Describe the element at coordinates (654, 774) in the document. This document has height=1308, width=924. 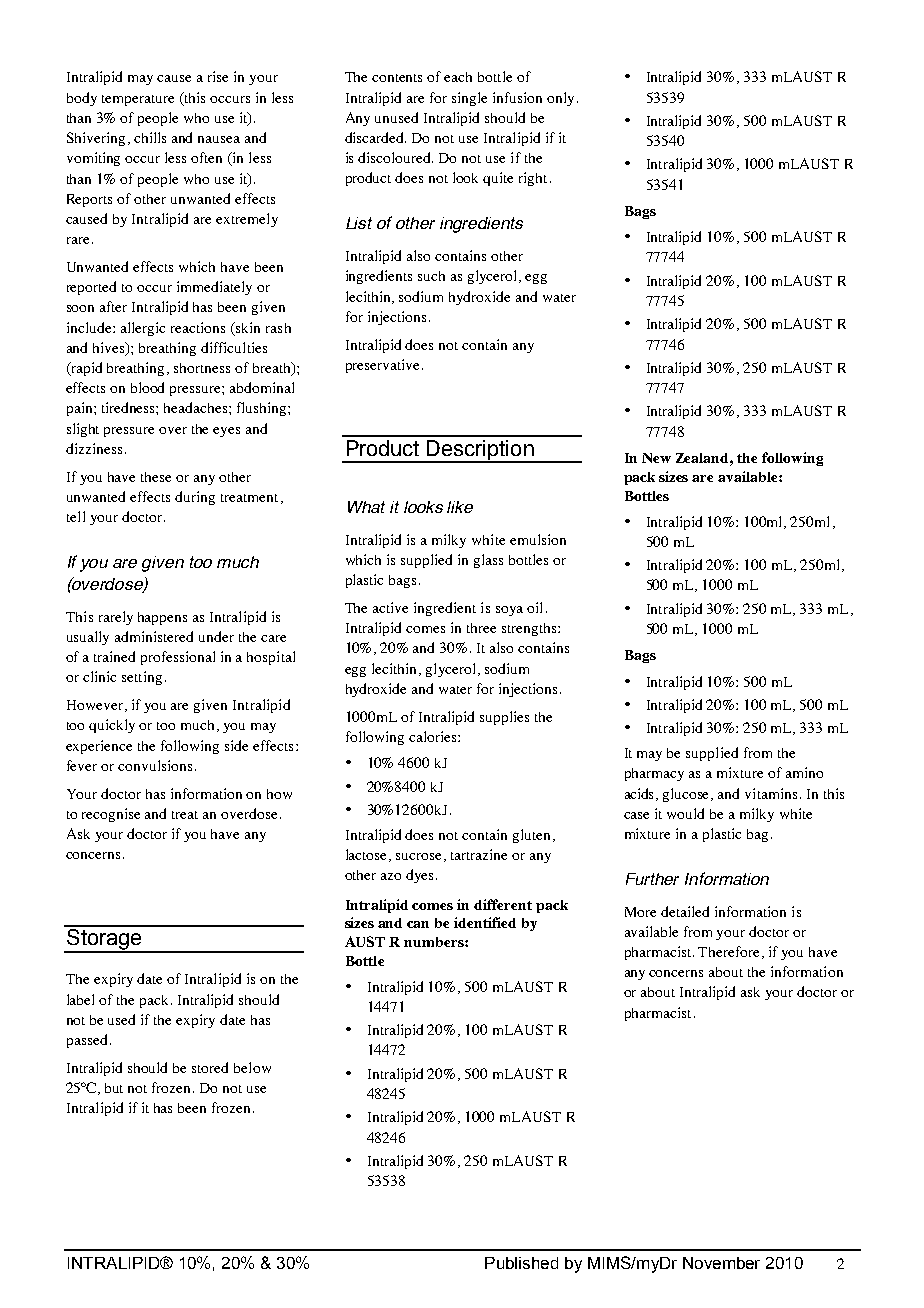
I see `pharmacy` at that location.
